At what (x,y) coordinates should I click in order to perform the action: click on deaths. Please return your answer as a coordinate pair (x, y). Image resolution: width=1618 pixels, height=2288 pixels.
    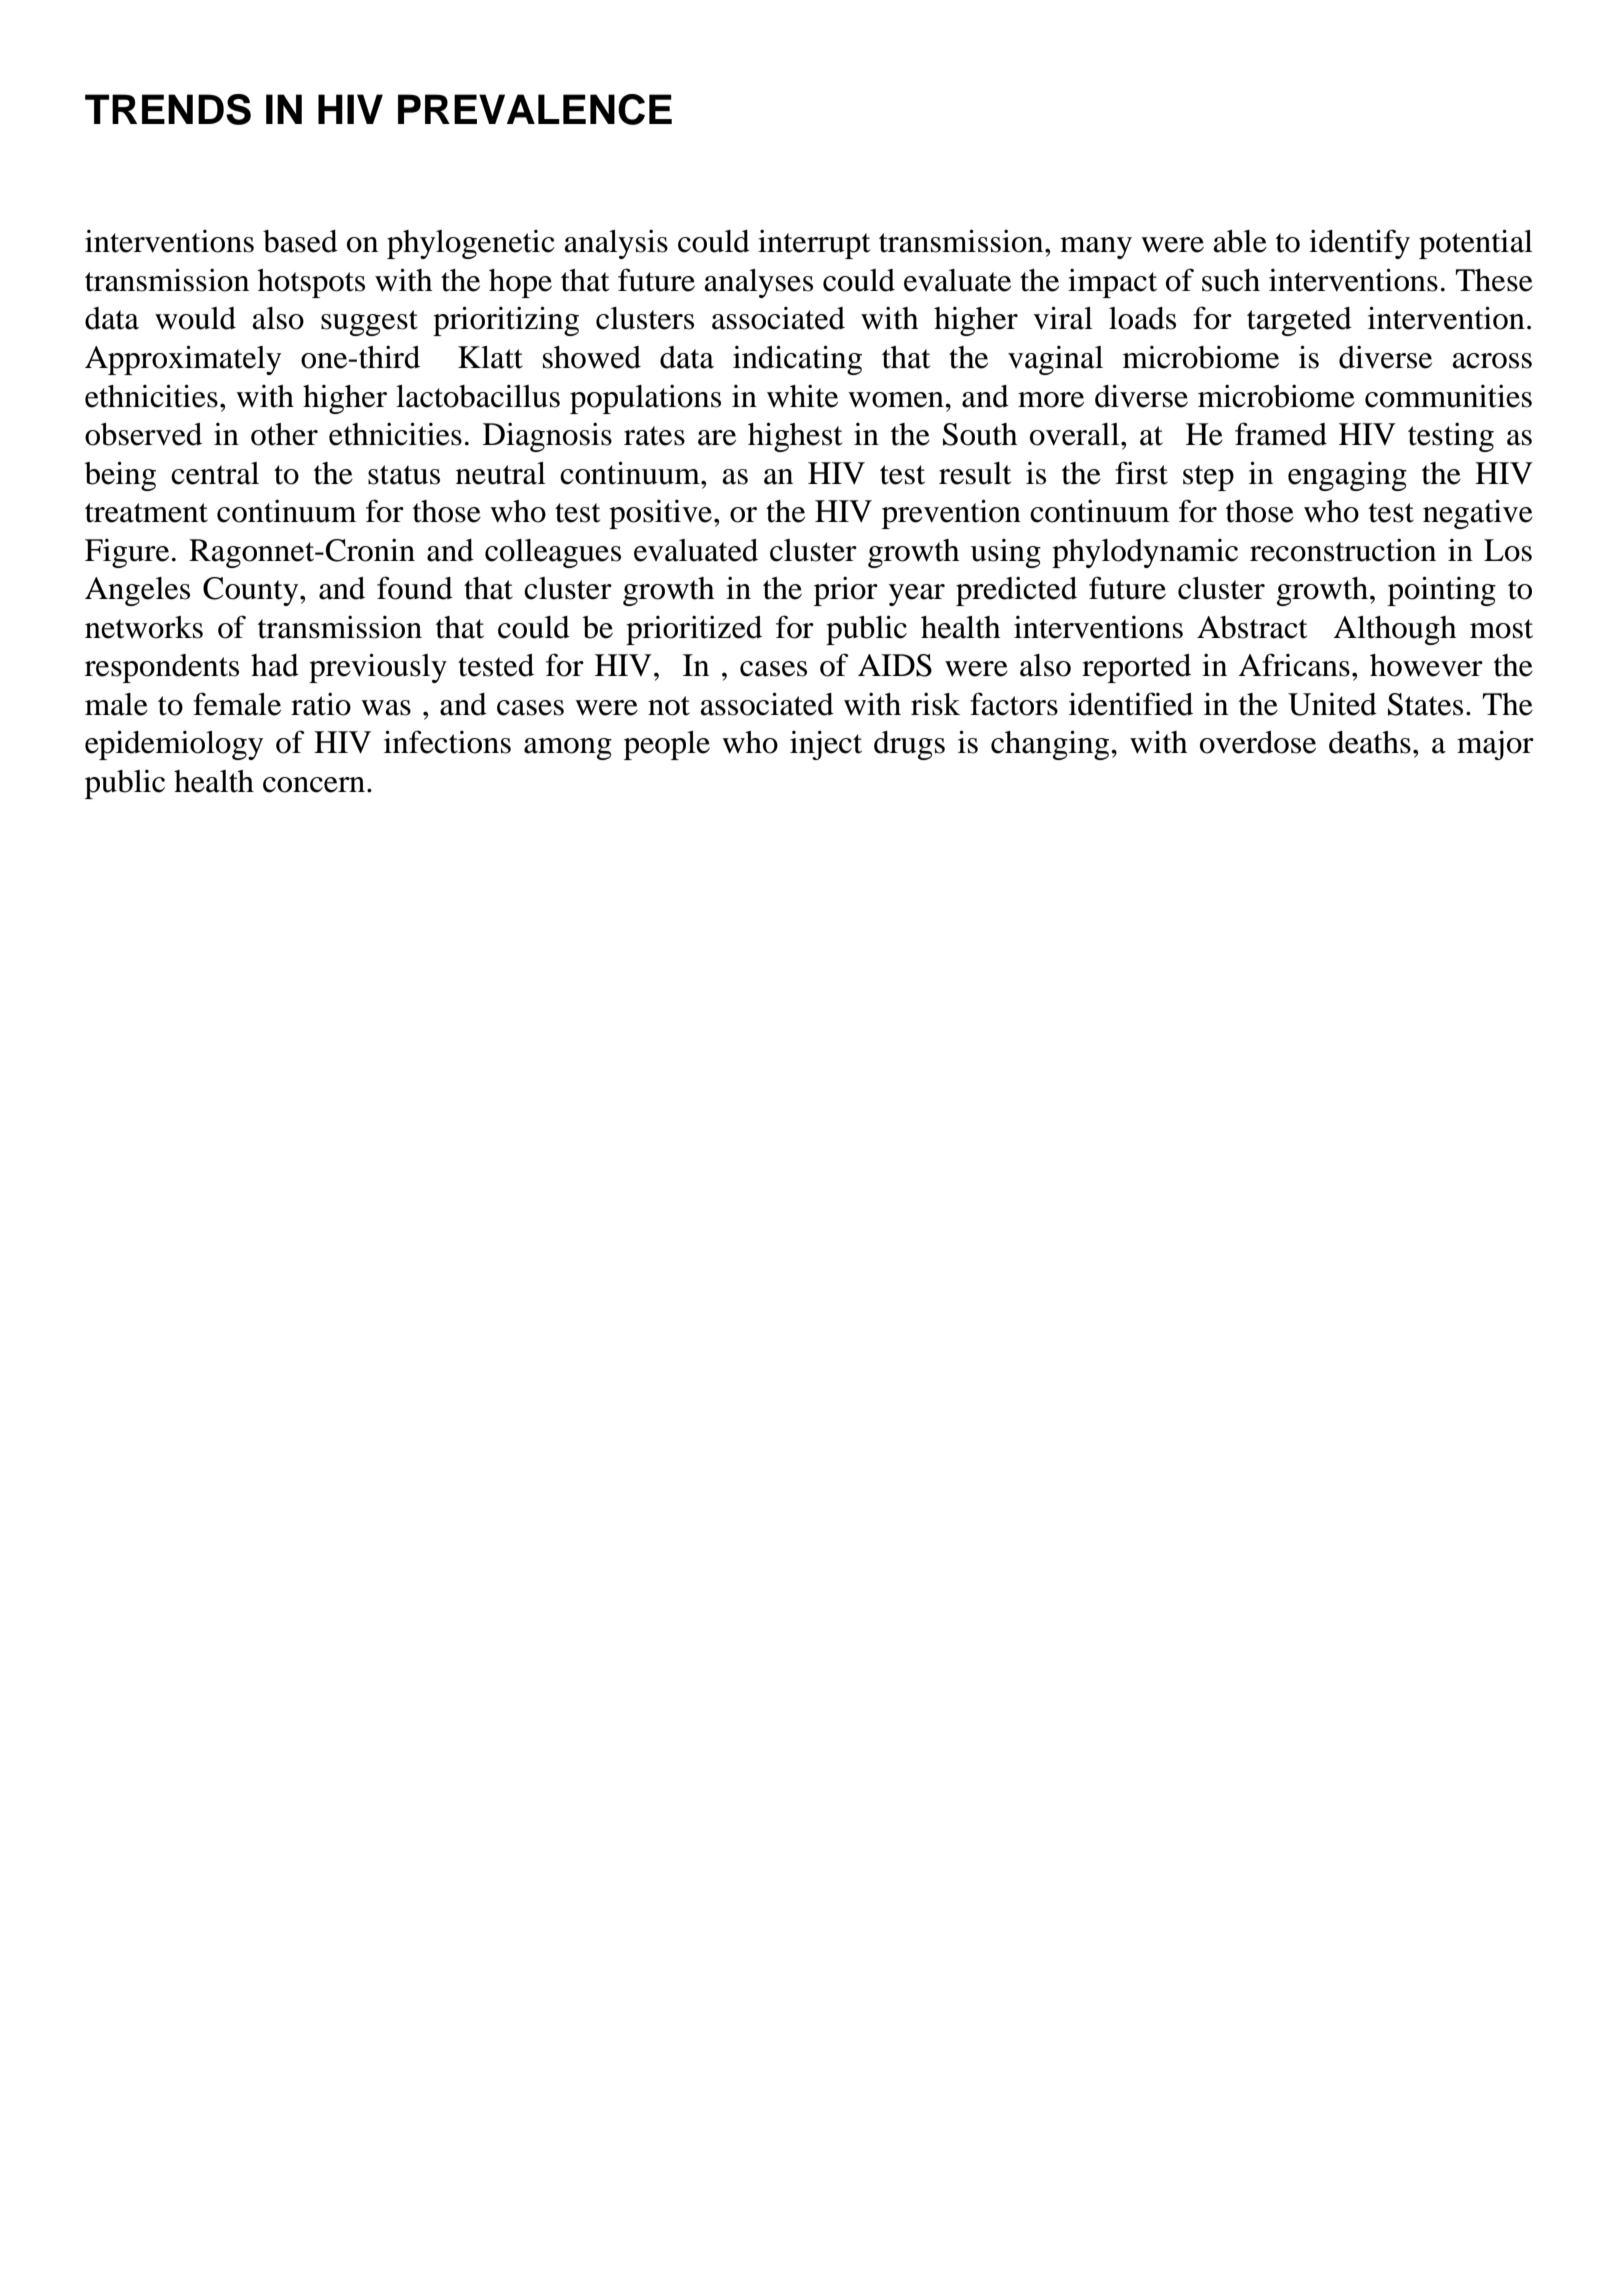
    Looking at the image, I should click on (1370, 742).
